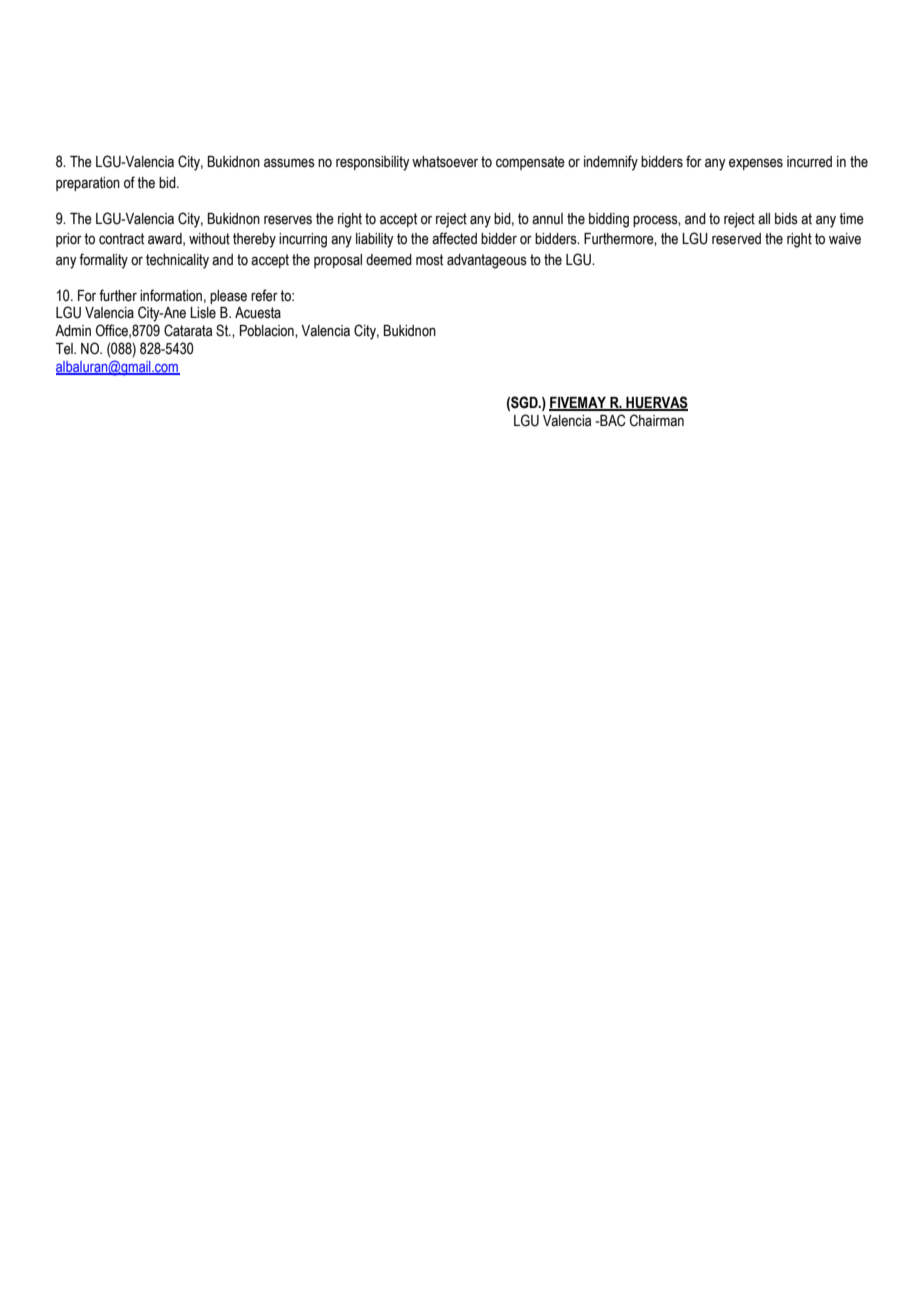  What do you see at coordinates (228, 297) in the screenshot?
I see `please` at bounding box center [228, 297].
